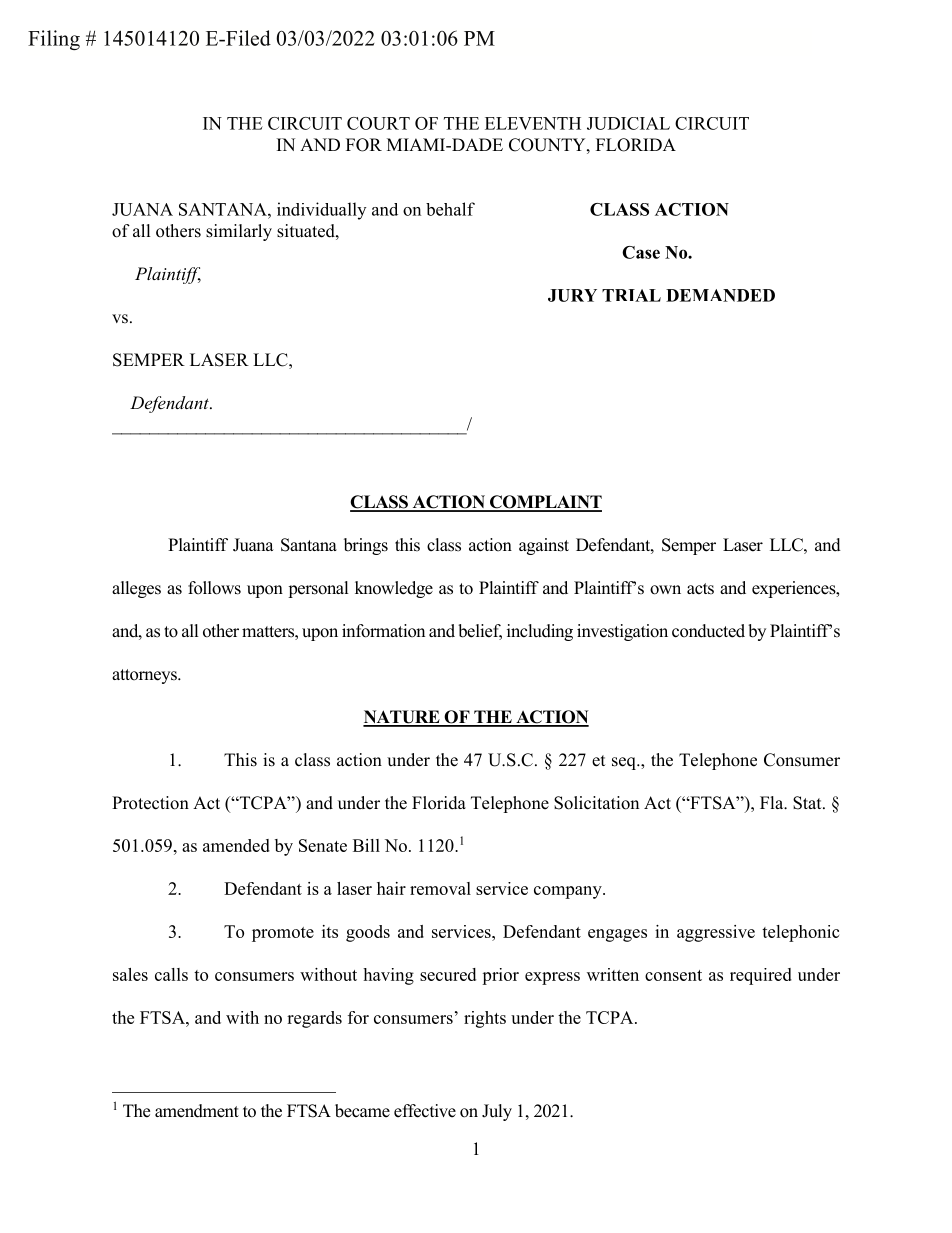  I want to click on alleges, so click(136, 589).
